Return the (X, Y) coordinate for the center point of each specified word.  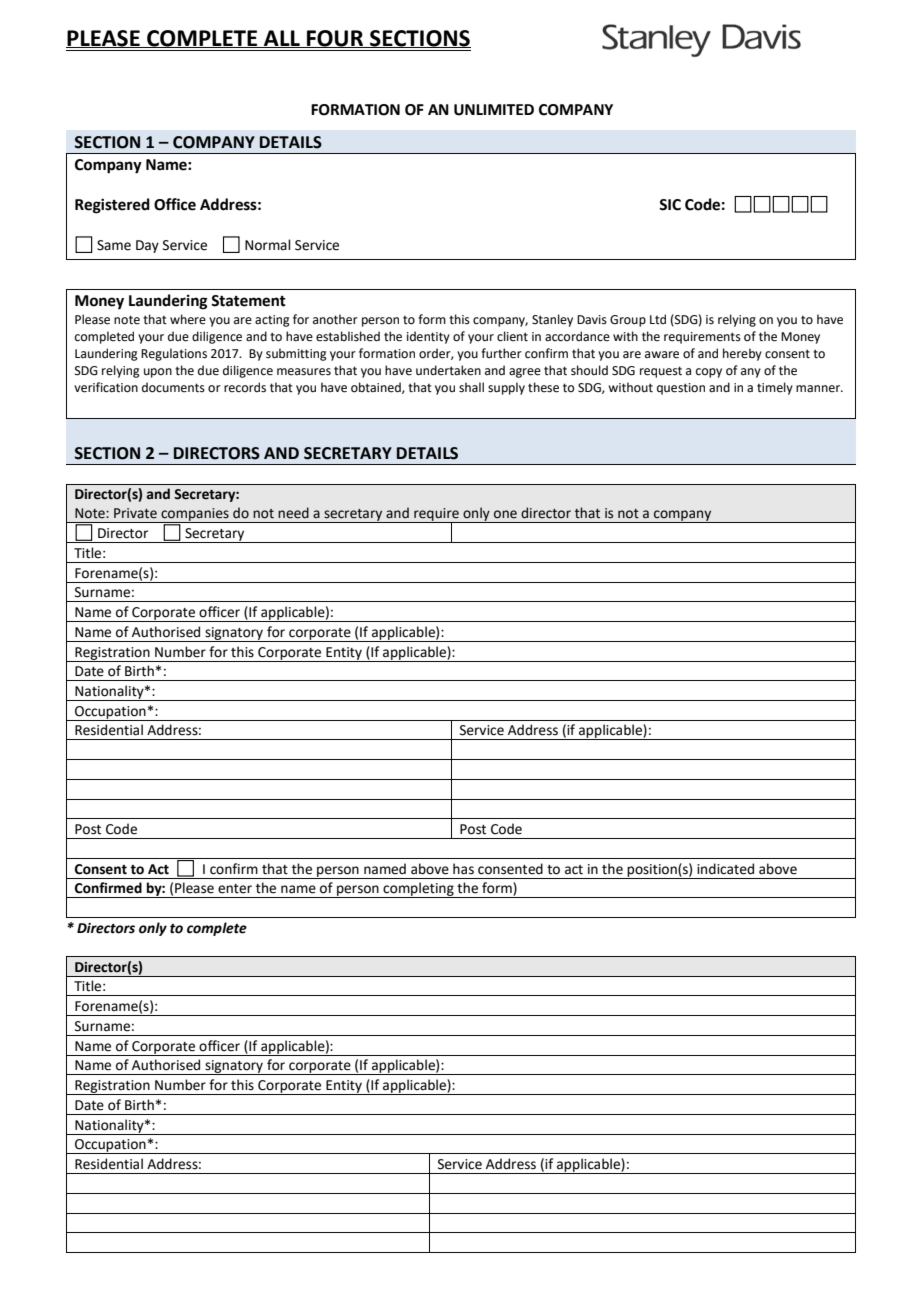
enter (235, 889)
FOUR (335, 39)
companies (195, 515)
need (293, 513)
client (512, 336)
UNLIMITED (494, 110)
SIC (670, 205)
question (681, 389)
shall (471, 387)
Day (147, 246)
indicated (725, 869)
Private (135, 513)
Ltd (658, 319)
